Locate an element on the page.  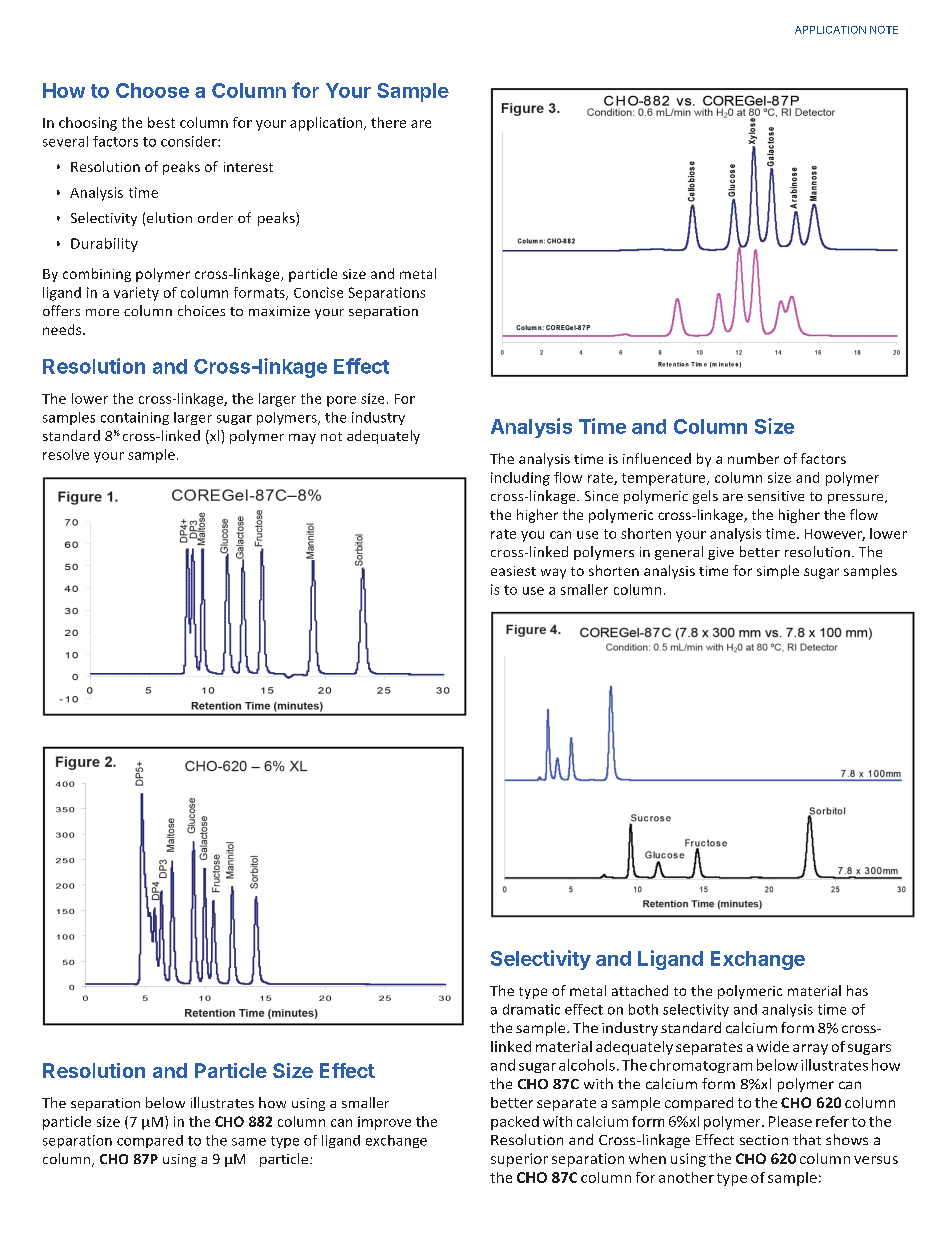
improve is located at coordinates (384, 1123).
